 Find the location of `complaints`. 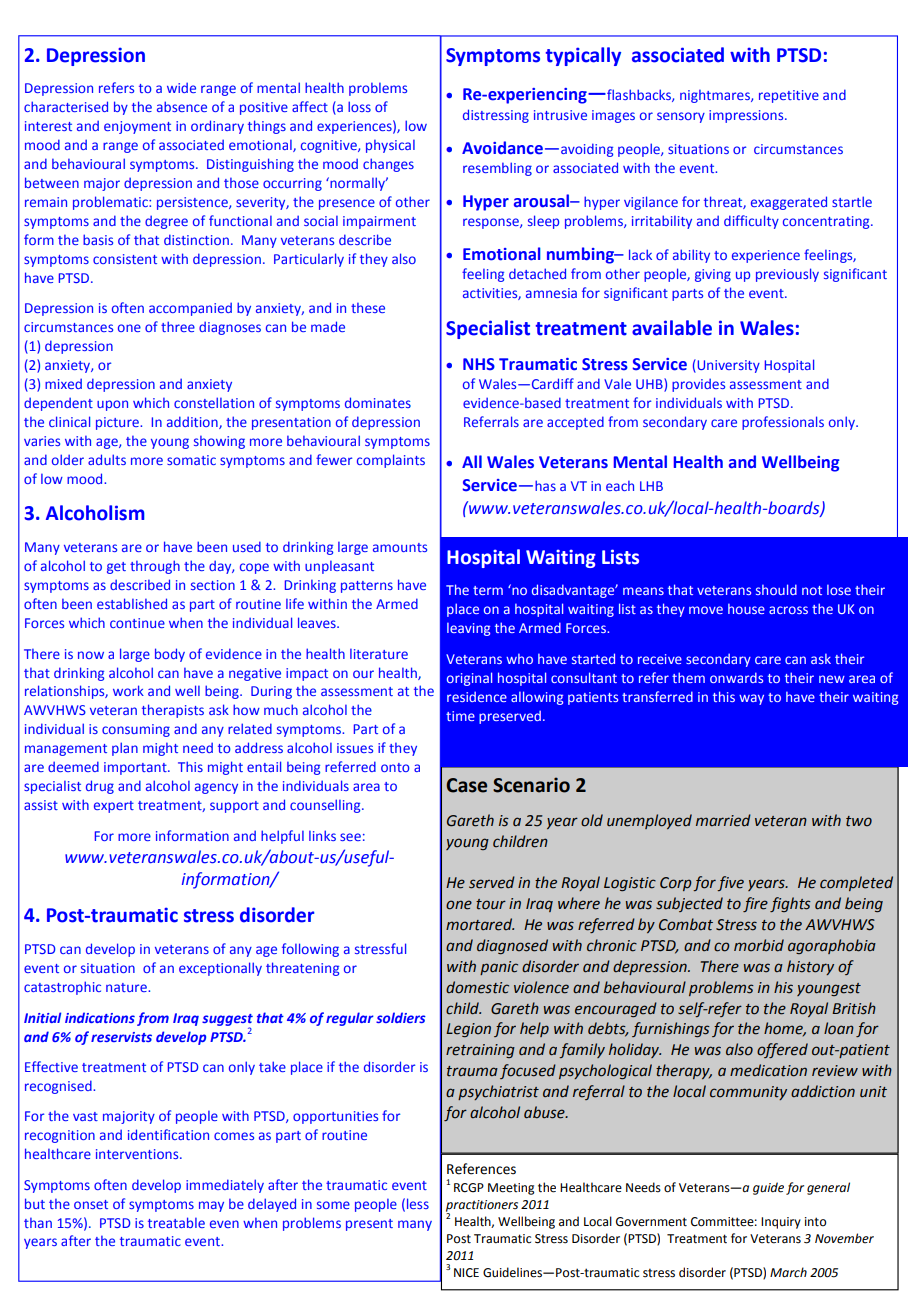

complaints is located at coordinates (391, 461).
